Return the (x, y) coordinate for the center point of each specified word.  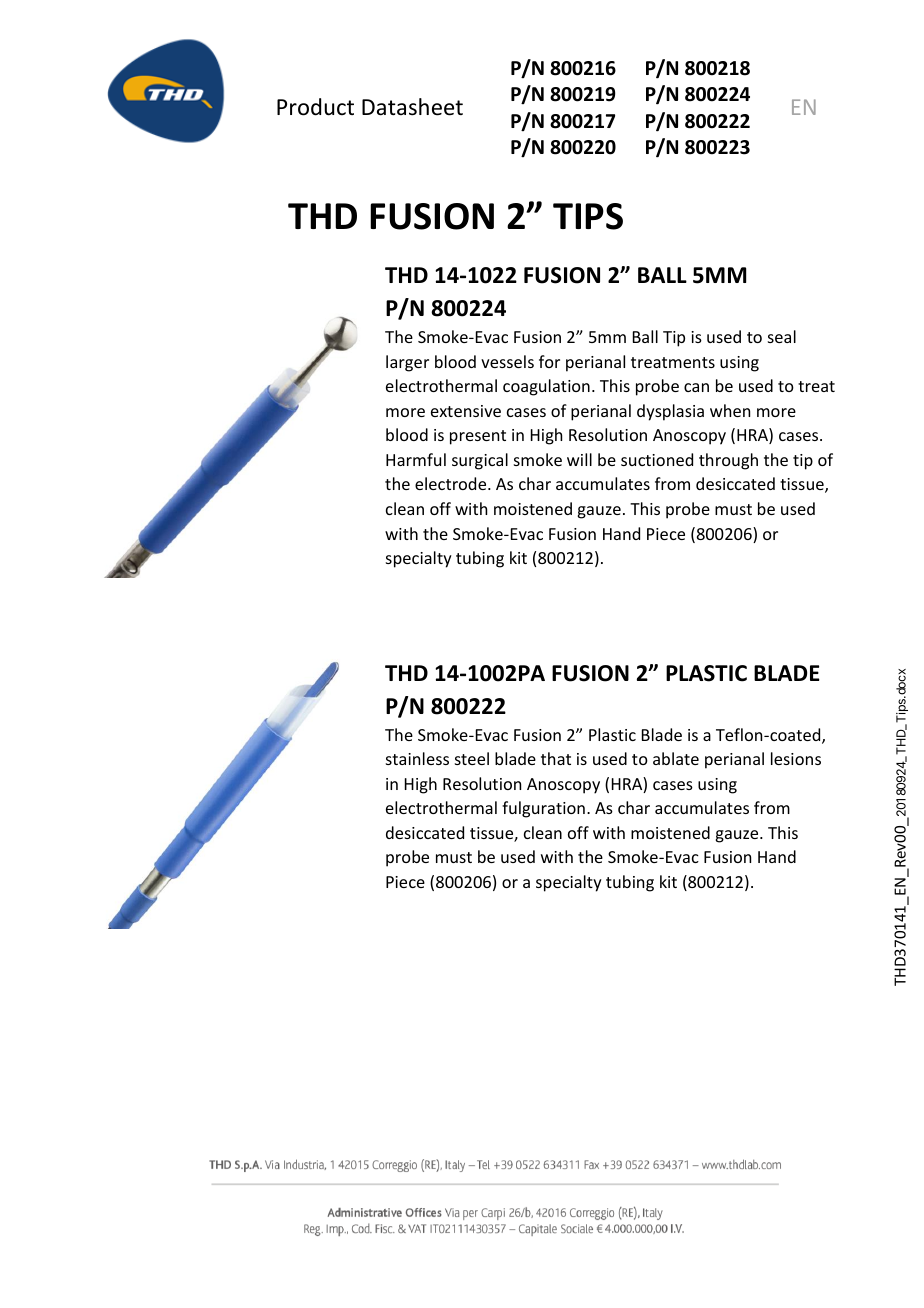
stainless (417, 758)
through (728, 461)
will (579, 459)
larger (407, 363)
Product (315, 107)
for (549, 361)
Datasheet (412, 107)
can (696, 387)
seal (782, 336)
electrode (452, 483)
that (556, 758)
